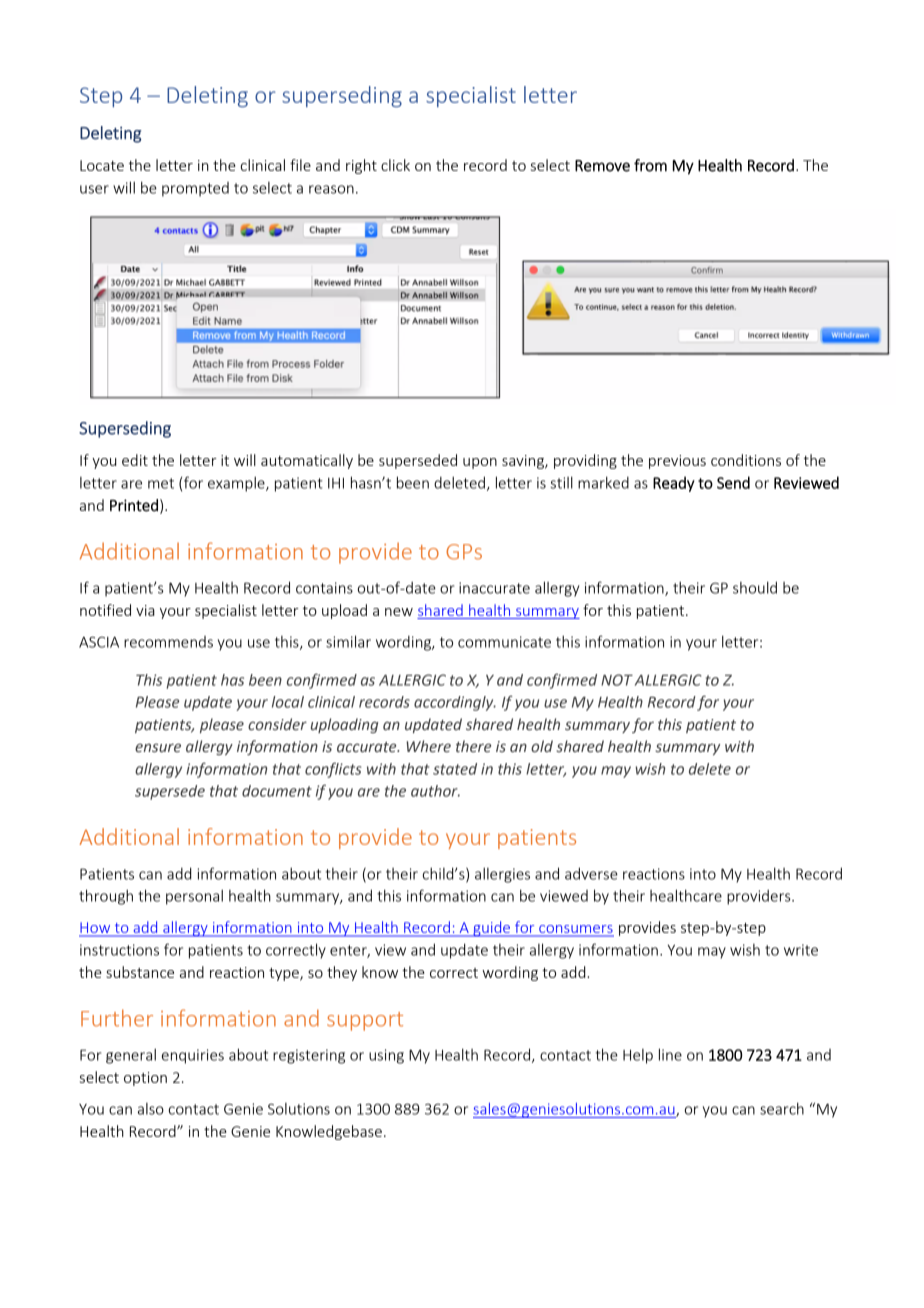 This screenshot has width=924, height=1308. I want to click on communicate, so click(504, 642).
